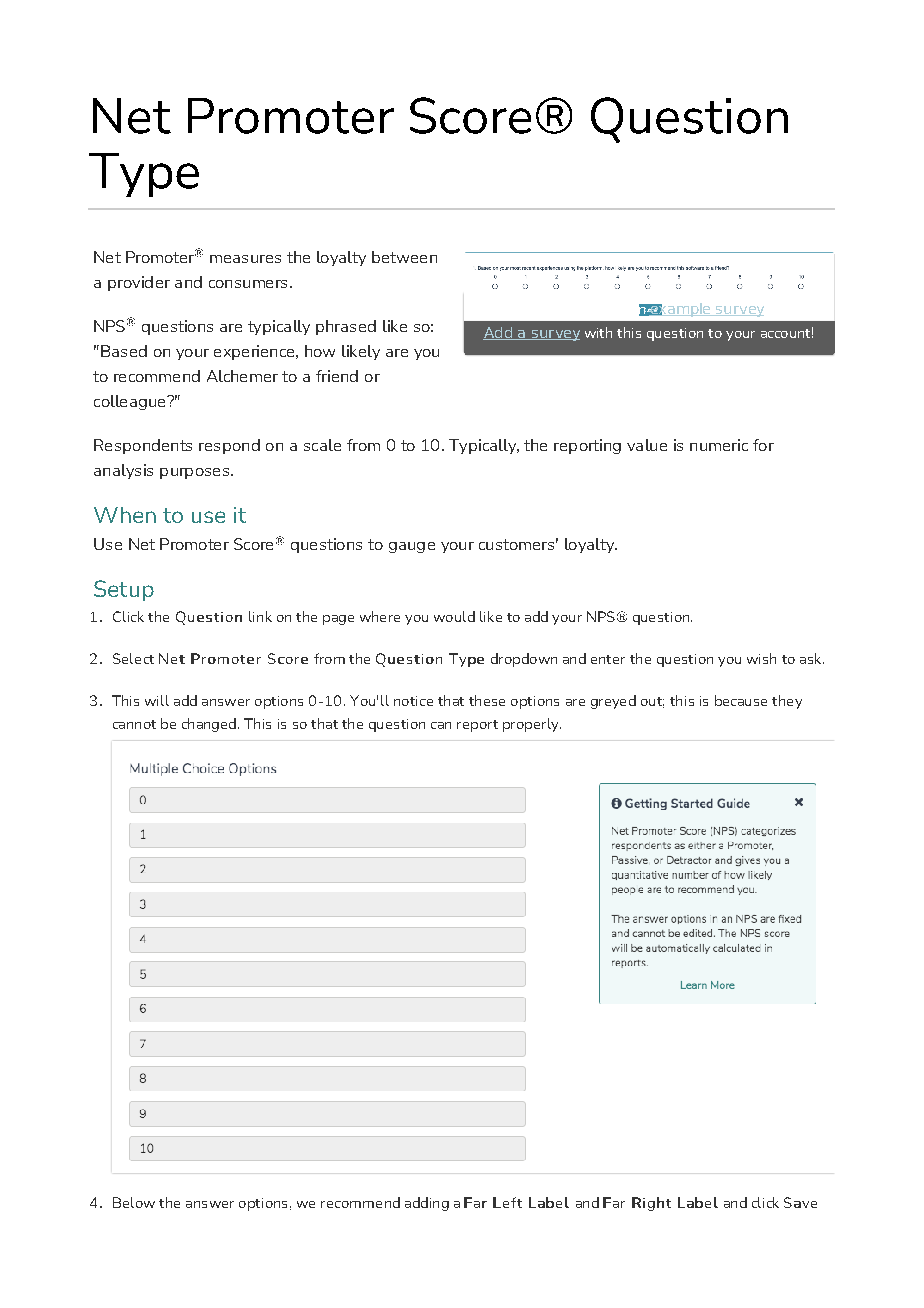  I want to click on purposes, so click(194, 473).
